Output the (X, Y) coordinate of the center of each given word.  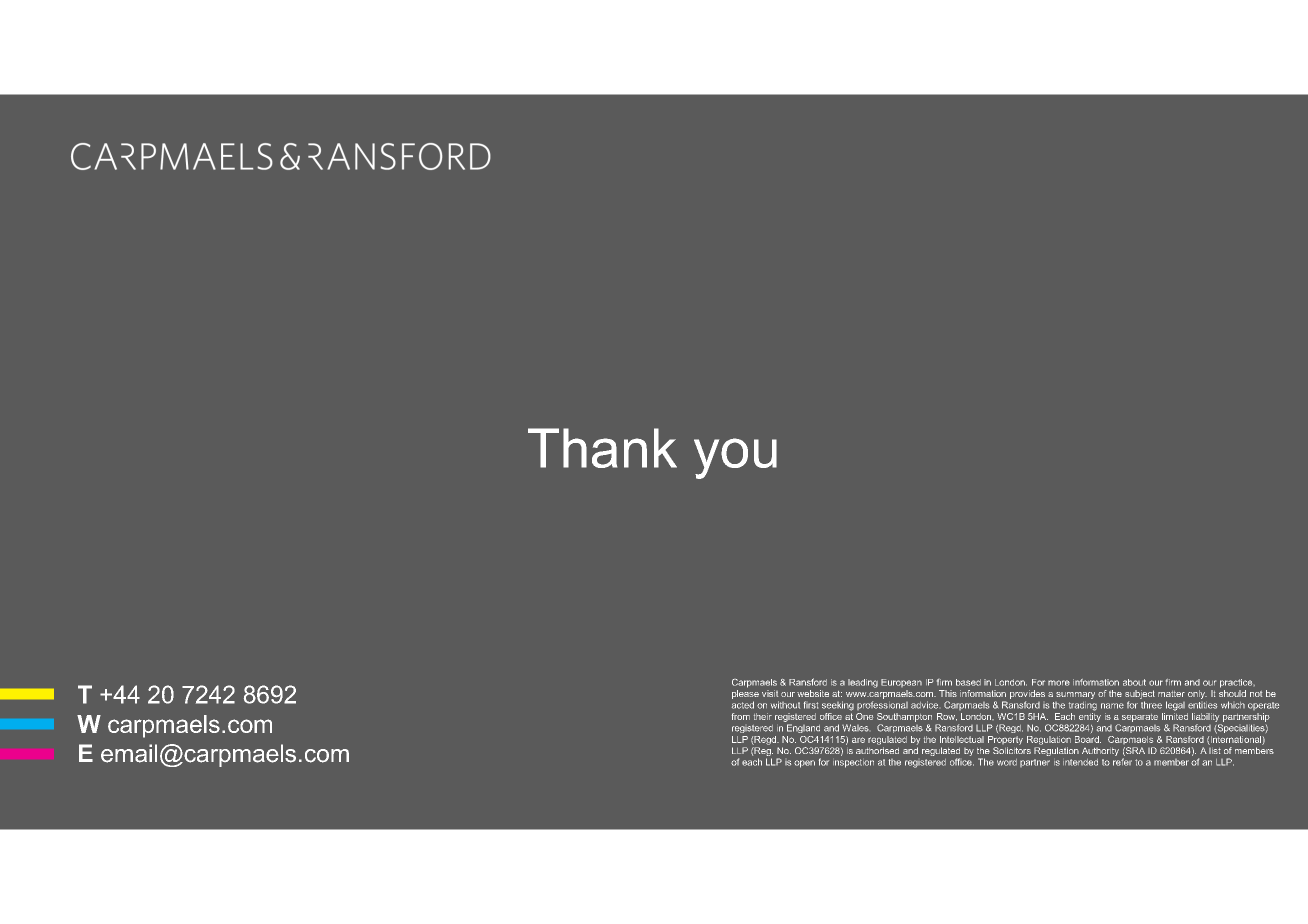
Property (1005, 740)
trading (1083, 706)
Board (1088, 739)
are (858, 740)
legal (1175, 706)
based (968, 682)
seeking (838, 706)
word (1007, 762)
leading (863, 683)
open (804, 764)
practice (1237, 683)
